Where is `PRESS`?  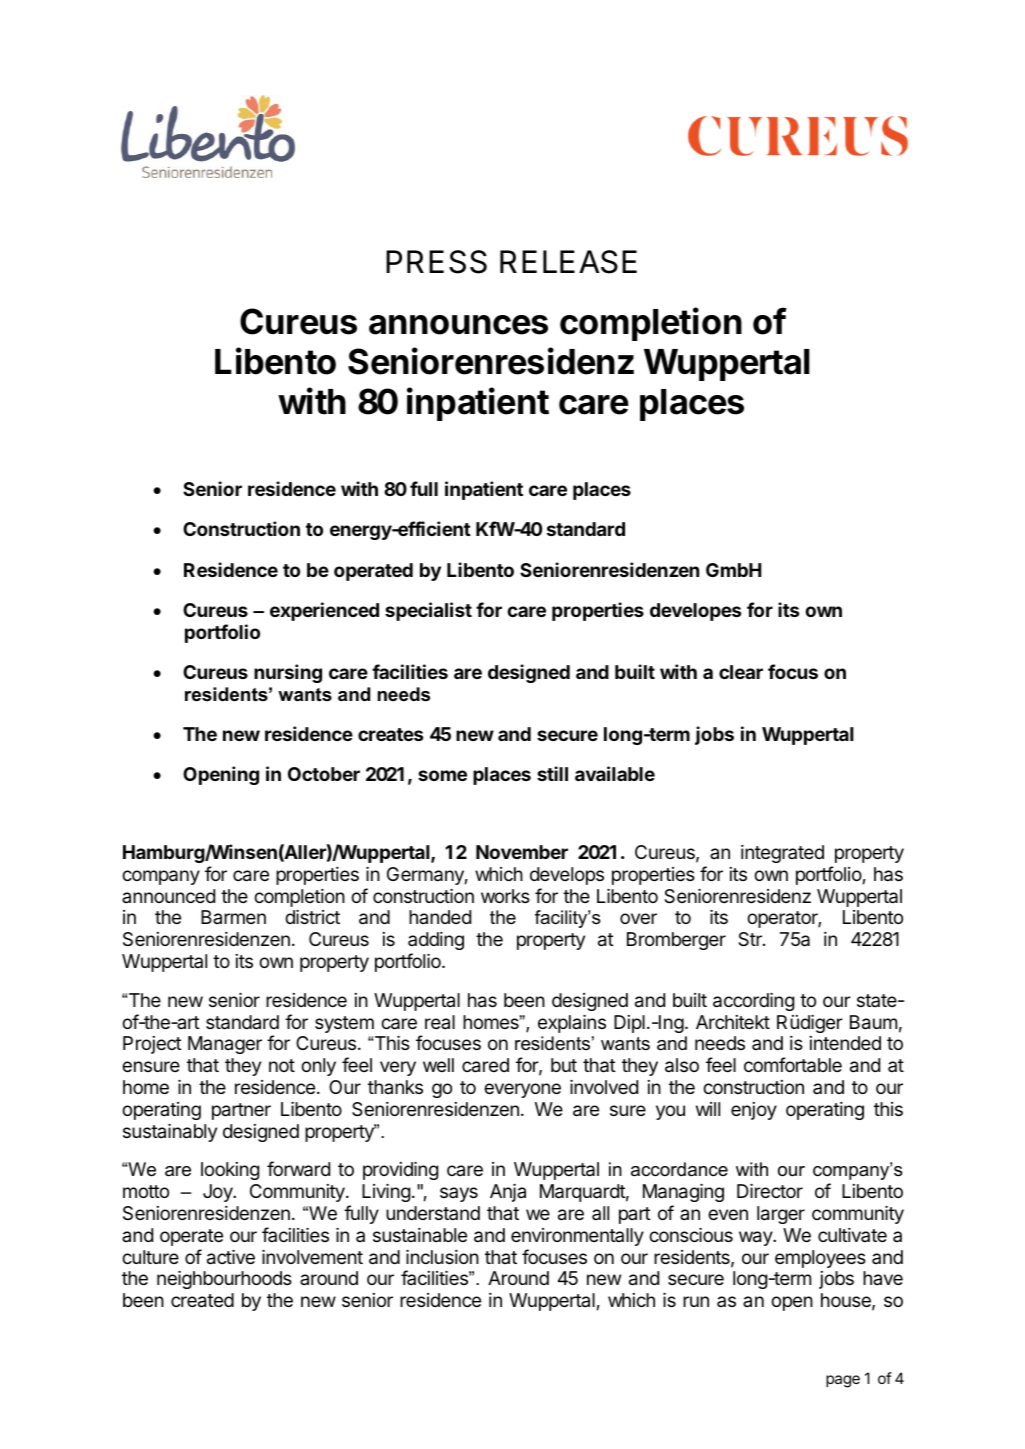
PRESS is located at coordinates (436, 262).
